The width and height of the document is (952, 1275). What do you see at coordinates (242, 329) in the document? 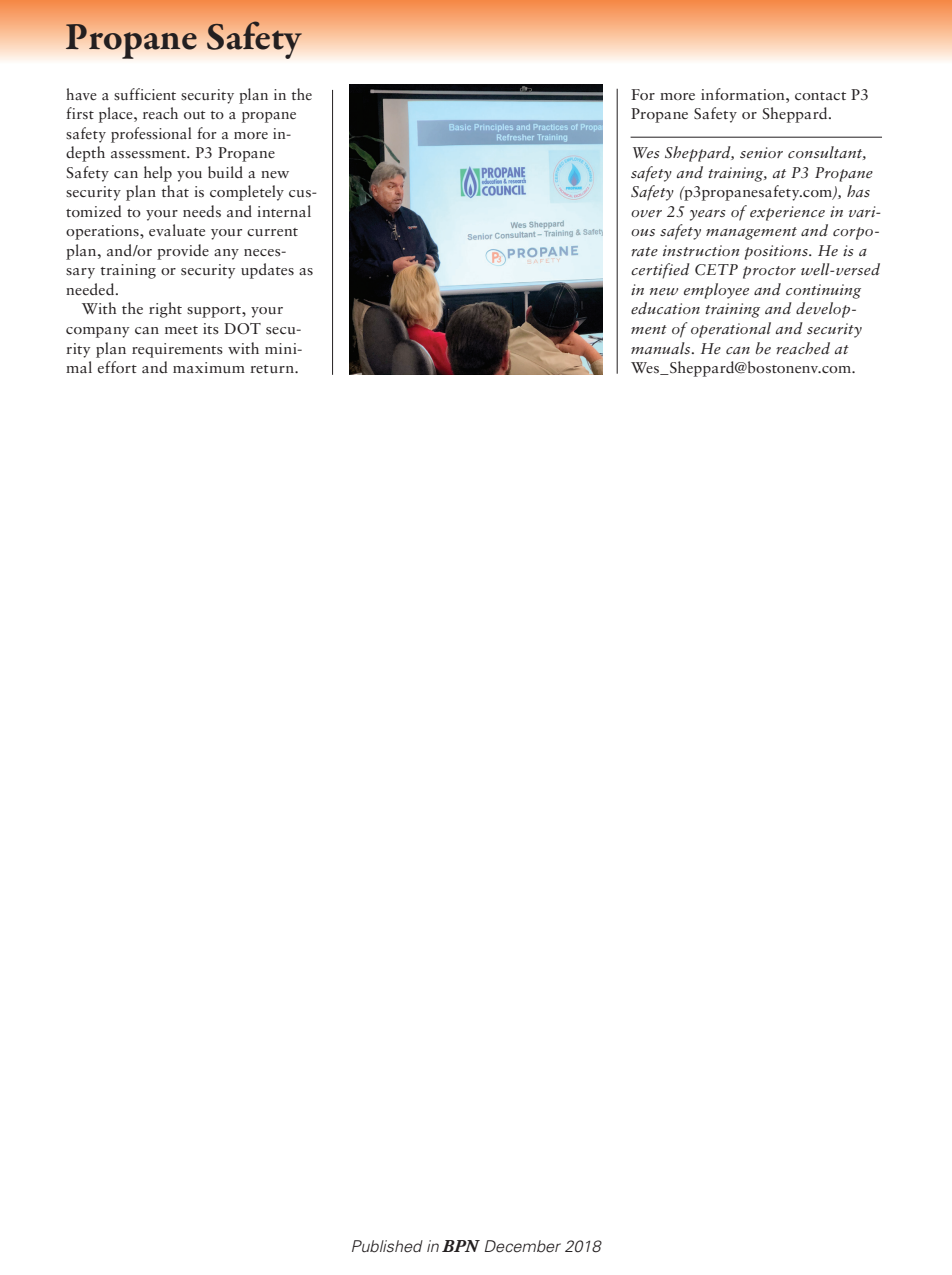
I see `DOT` at bounding box center [242, 329].
